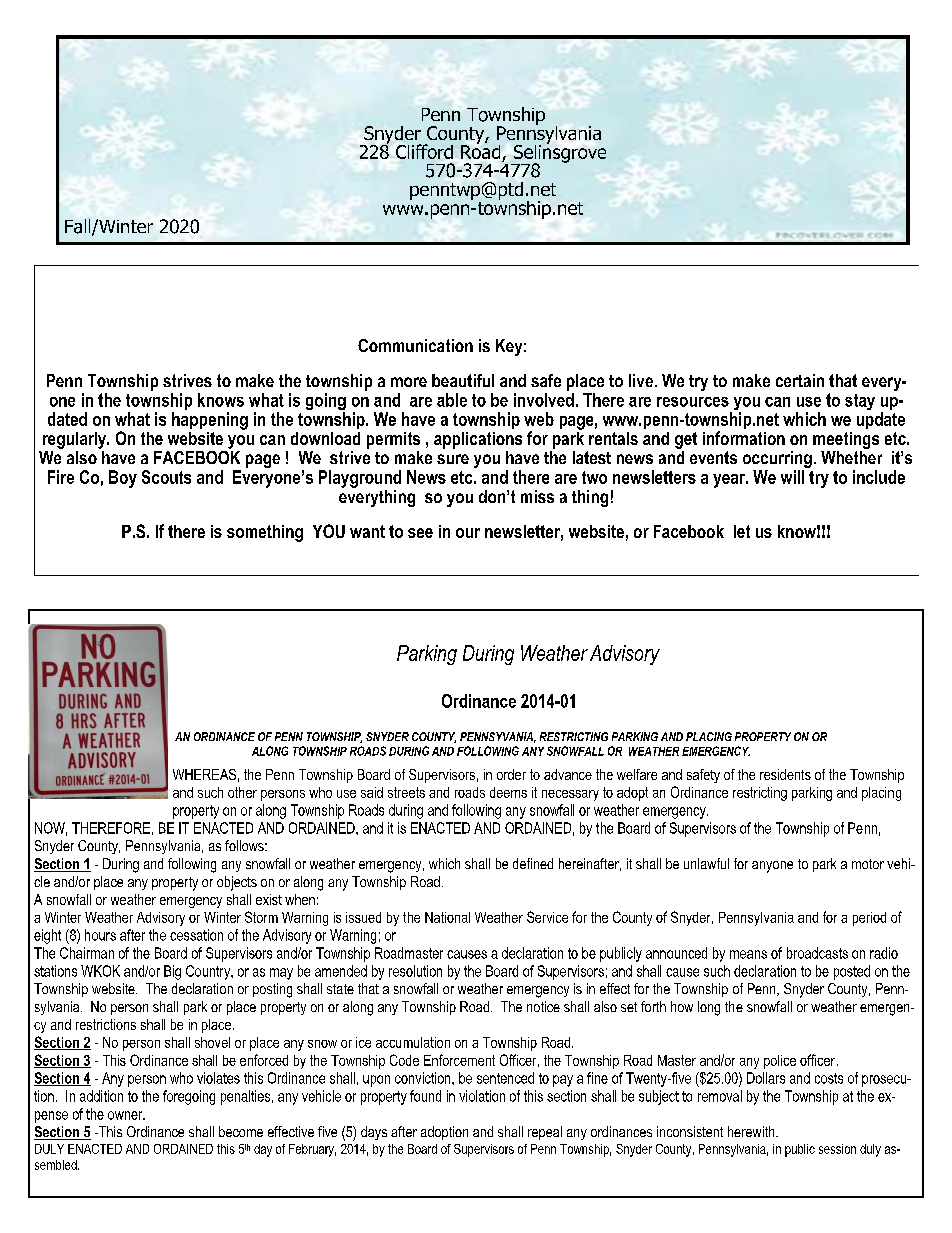  What do you see at coordinates (846, 440) in the screenshot?
I see `meetings` at bounding box center [846, 440].
